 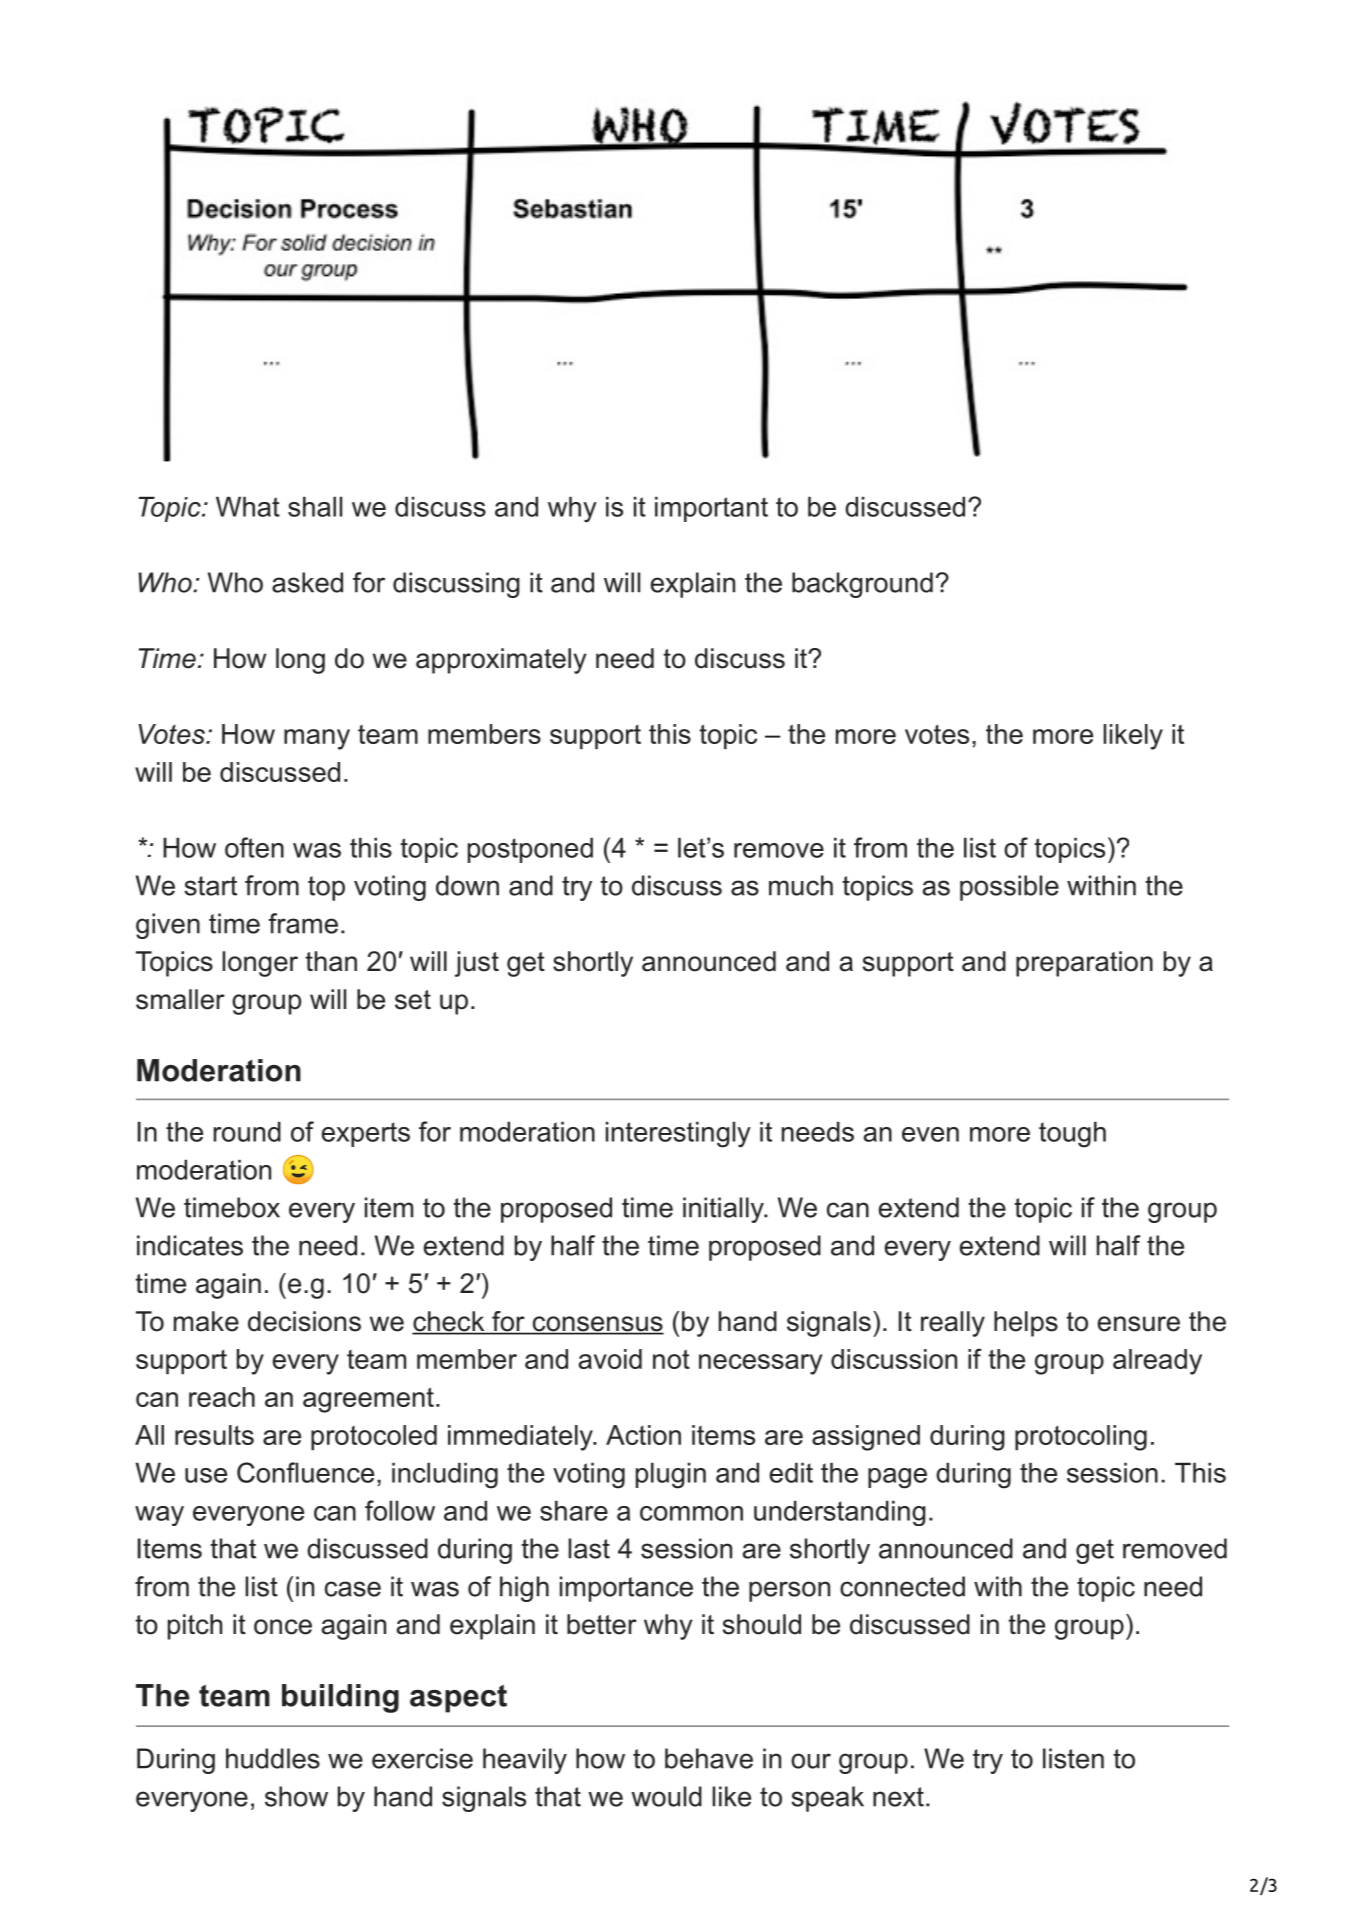 What do you see at coordinates (678, 1134) in the image?
I see `interestingly` at bounding box center [678, 1134].
